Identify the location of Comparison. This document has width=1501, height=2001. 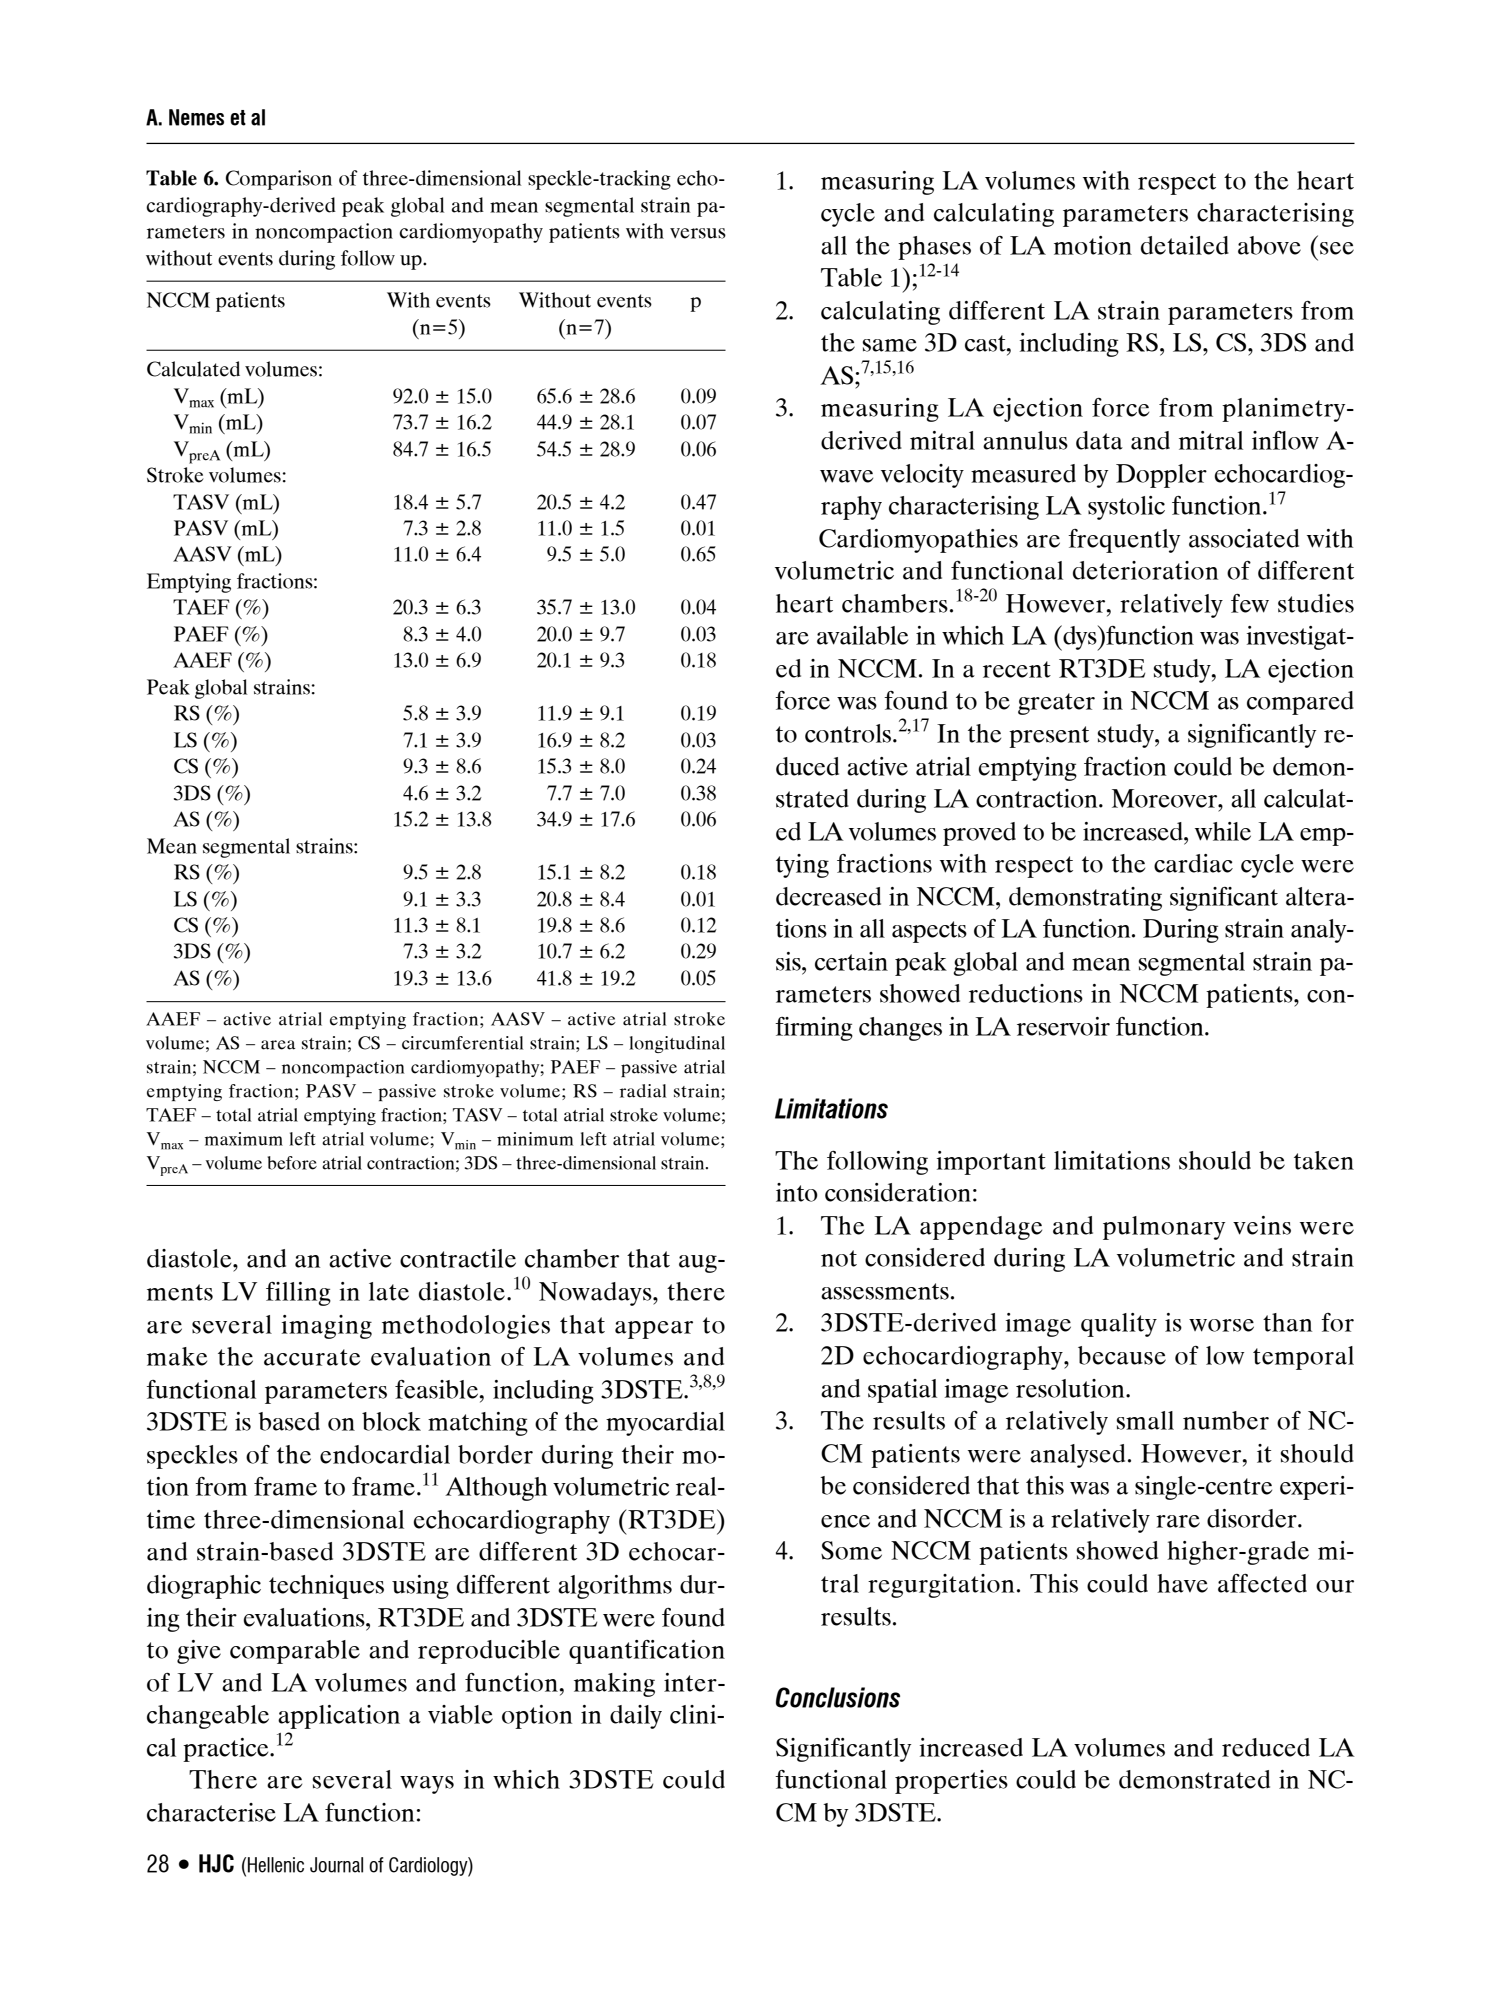
(279, 180).
